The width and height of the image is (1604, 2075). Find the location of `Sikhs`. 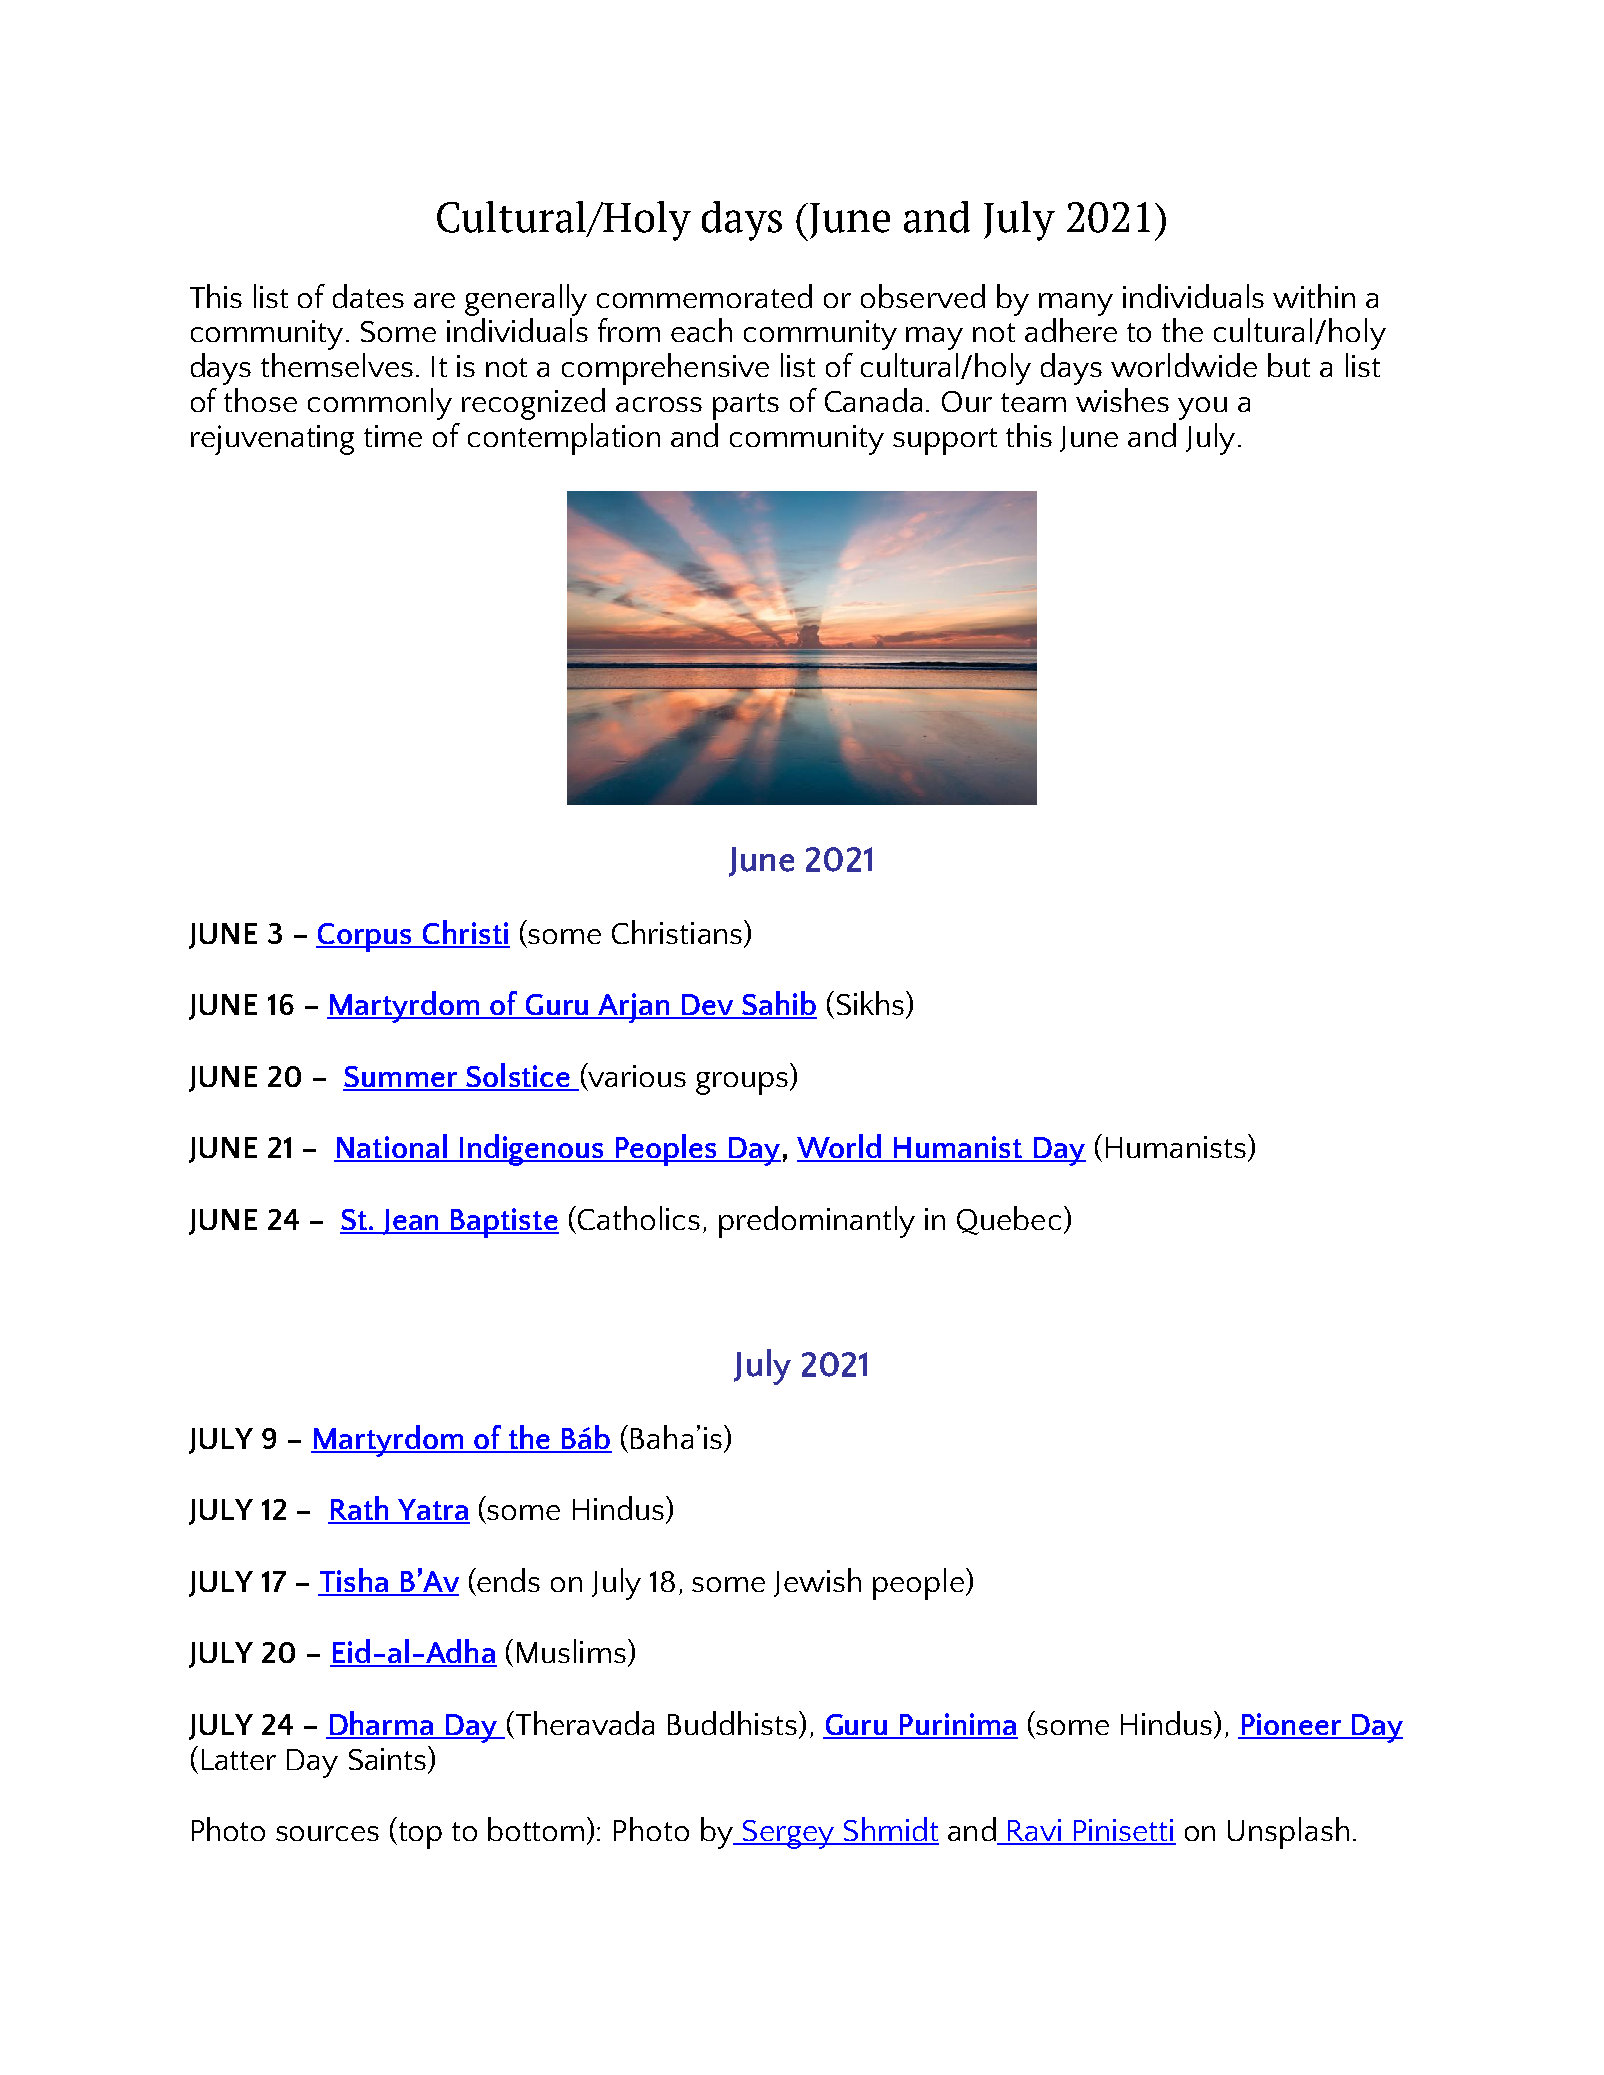

Sikhs is located at coordinates (870, 1003).
